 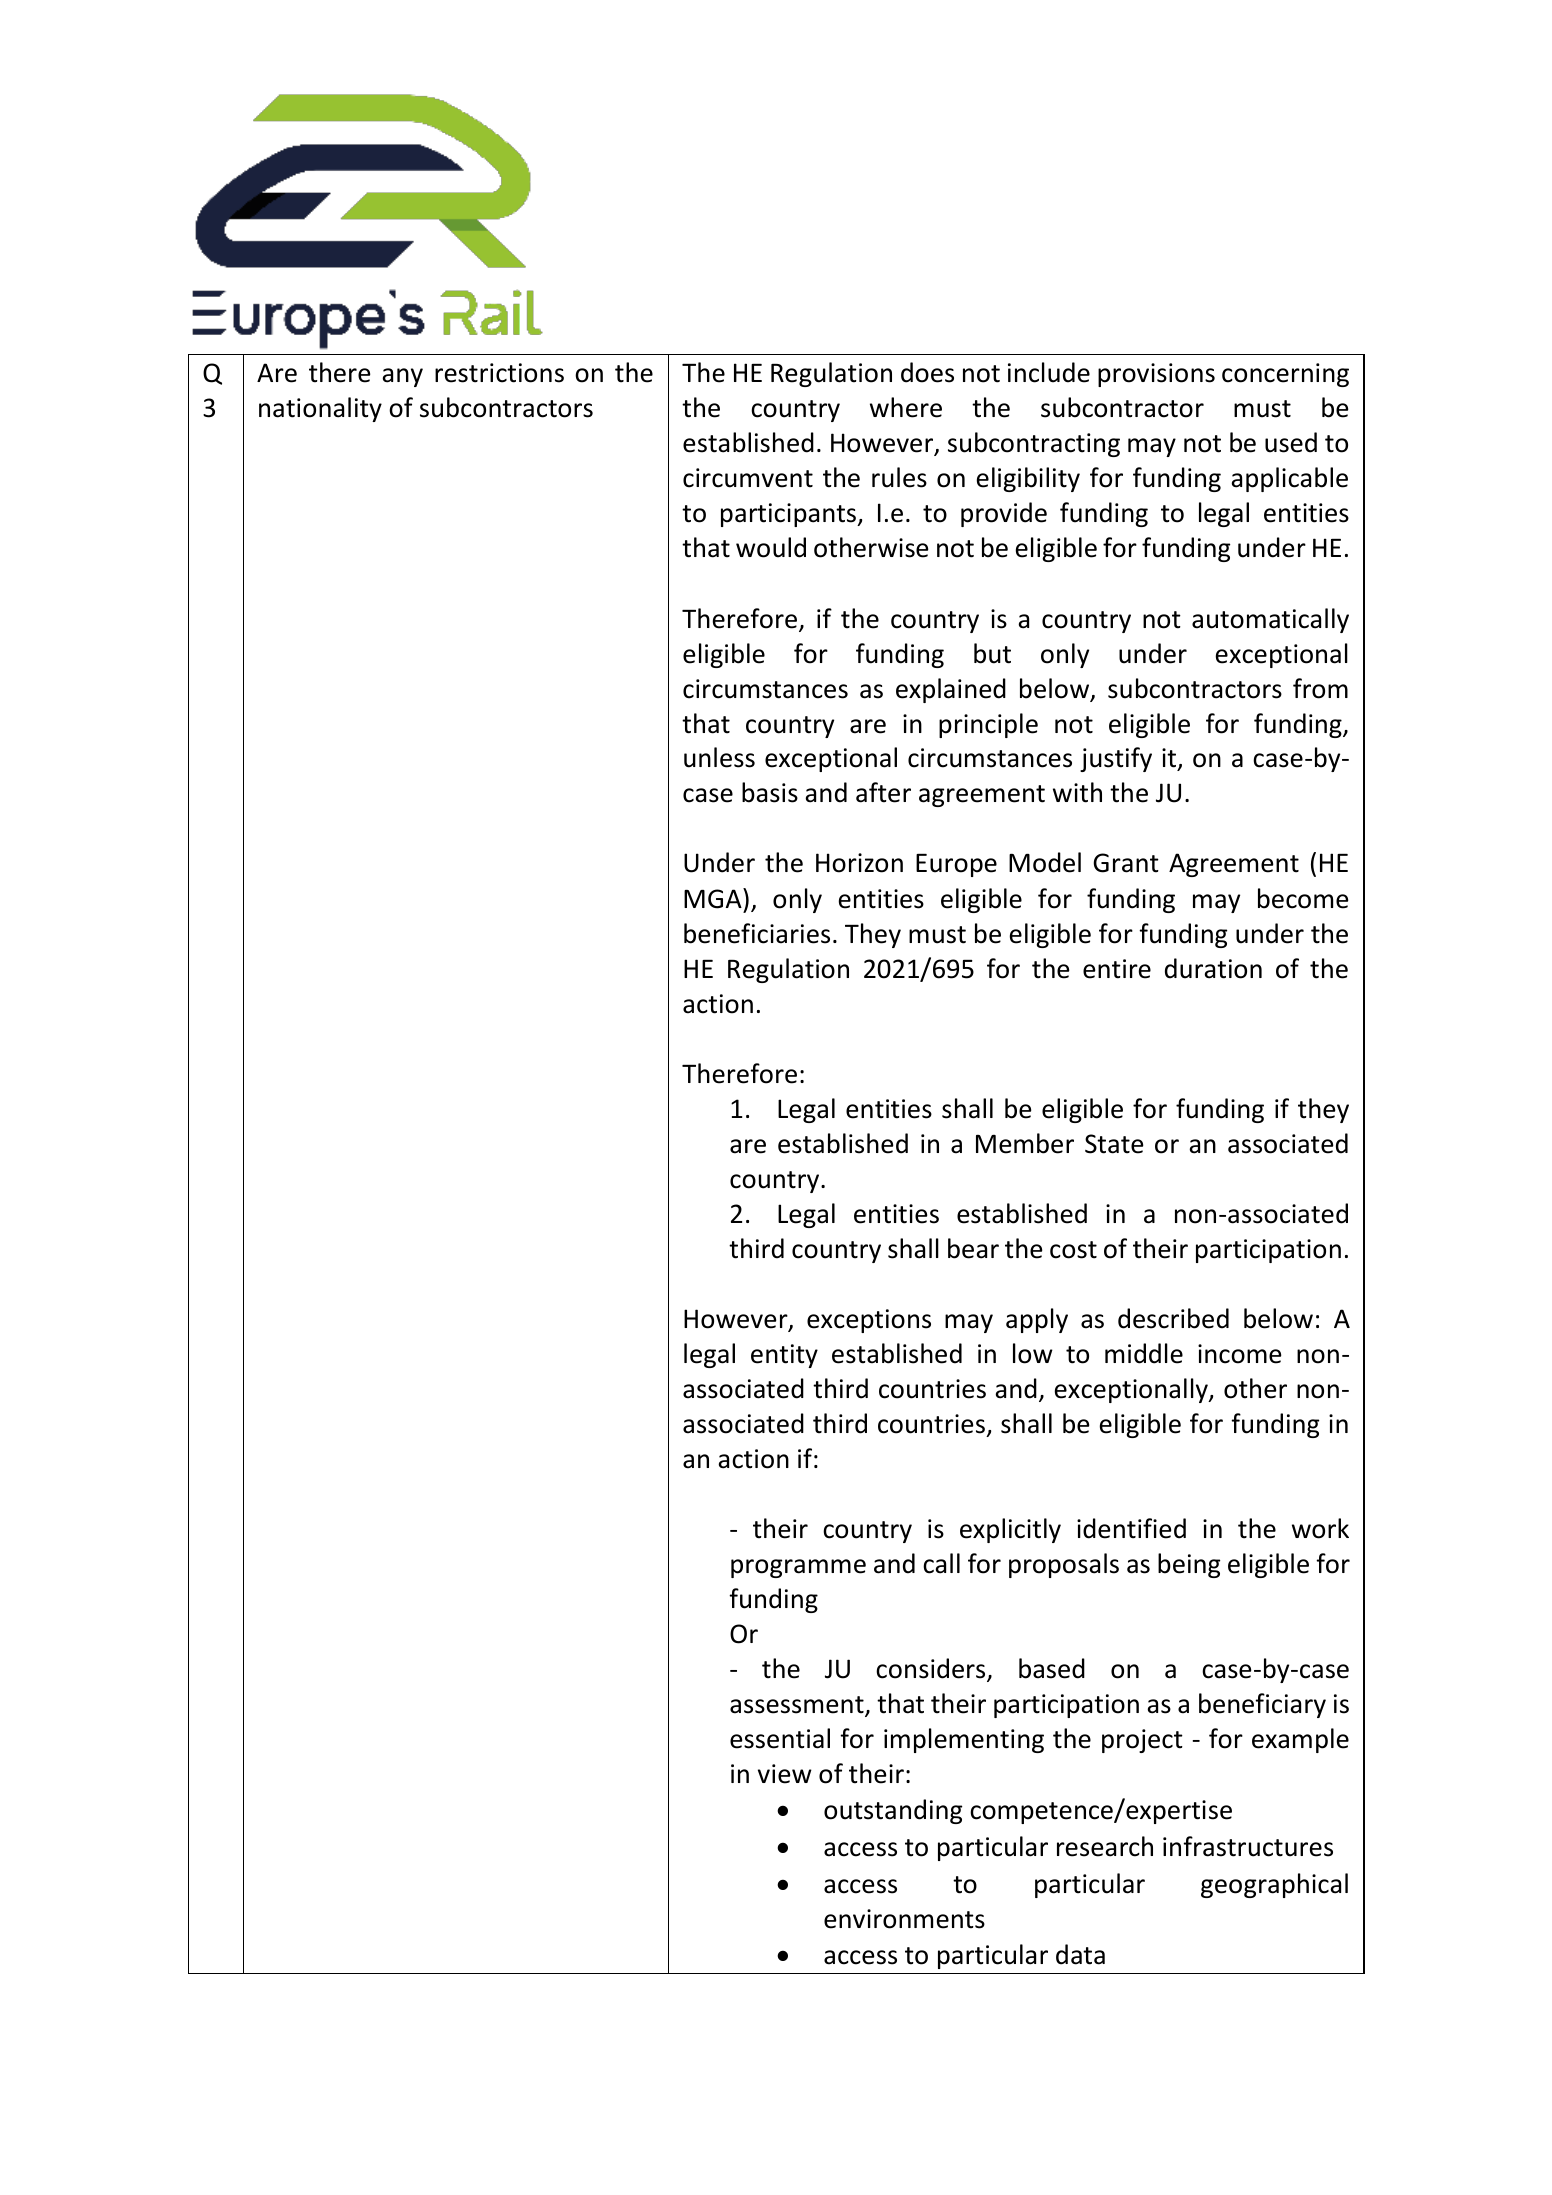 I want to click on provisions, so click(x=1156, y=375).
